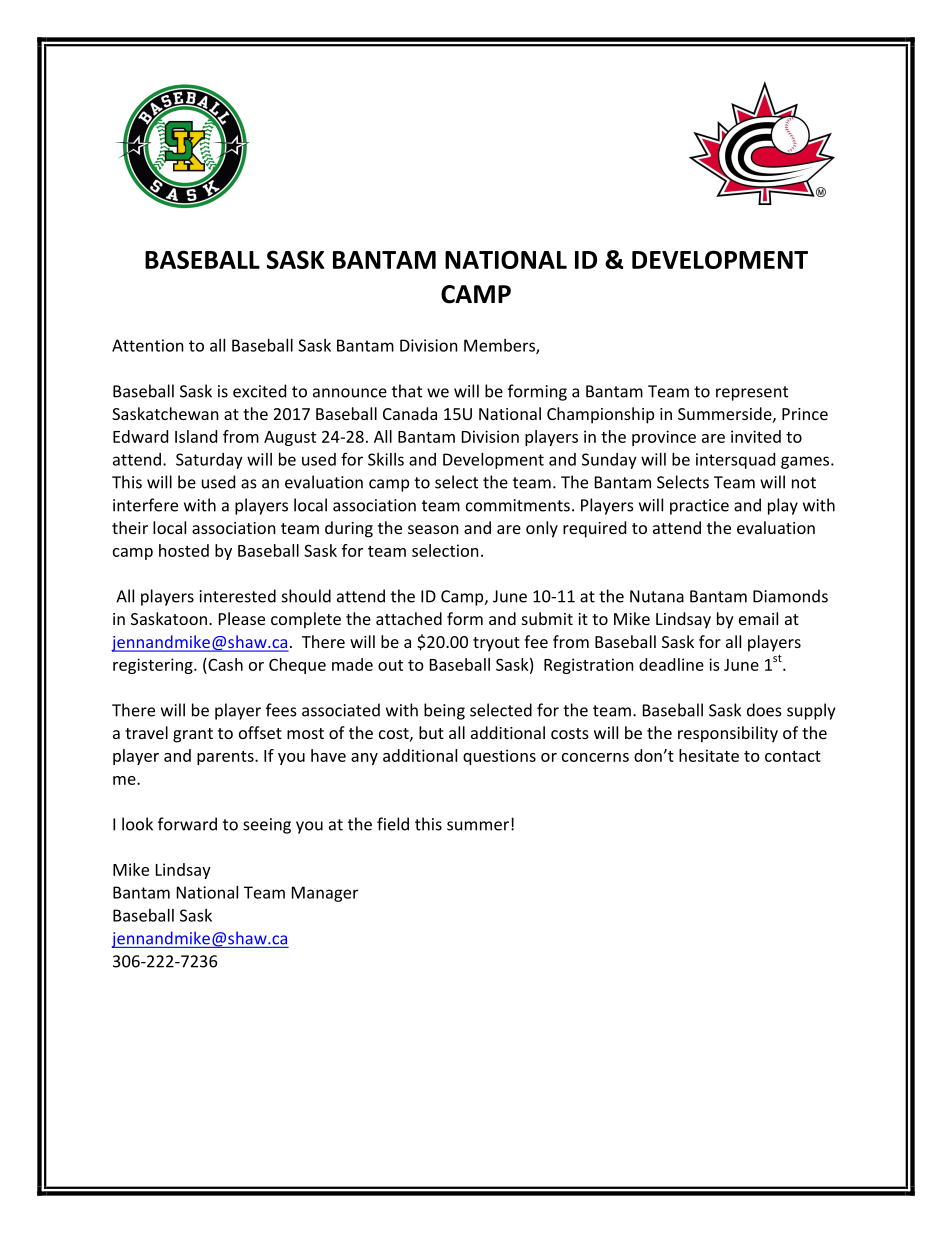  Describe the element at coordinates (148, 345) in the page. I see `Attention` at that location.
